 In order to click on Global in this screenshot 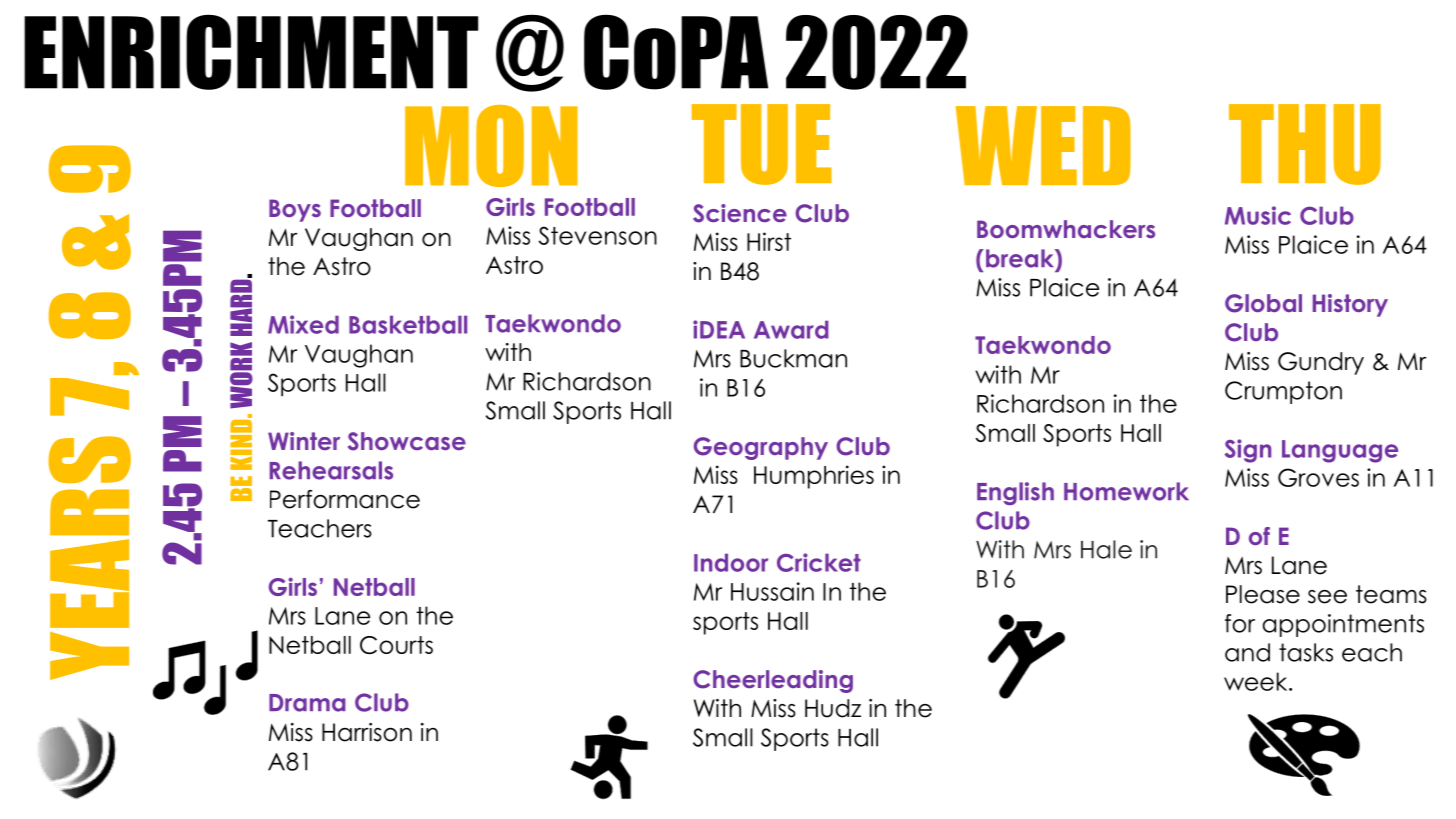, I will do `click(1263, 303)`.
